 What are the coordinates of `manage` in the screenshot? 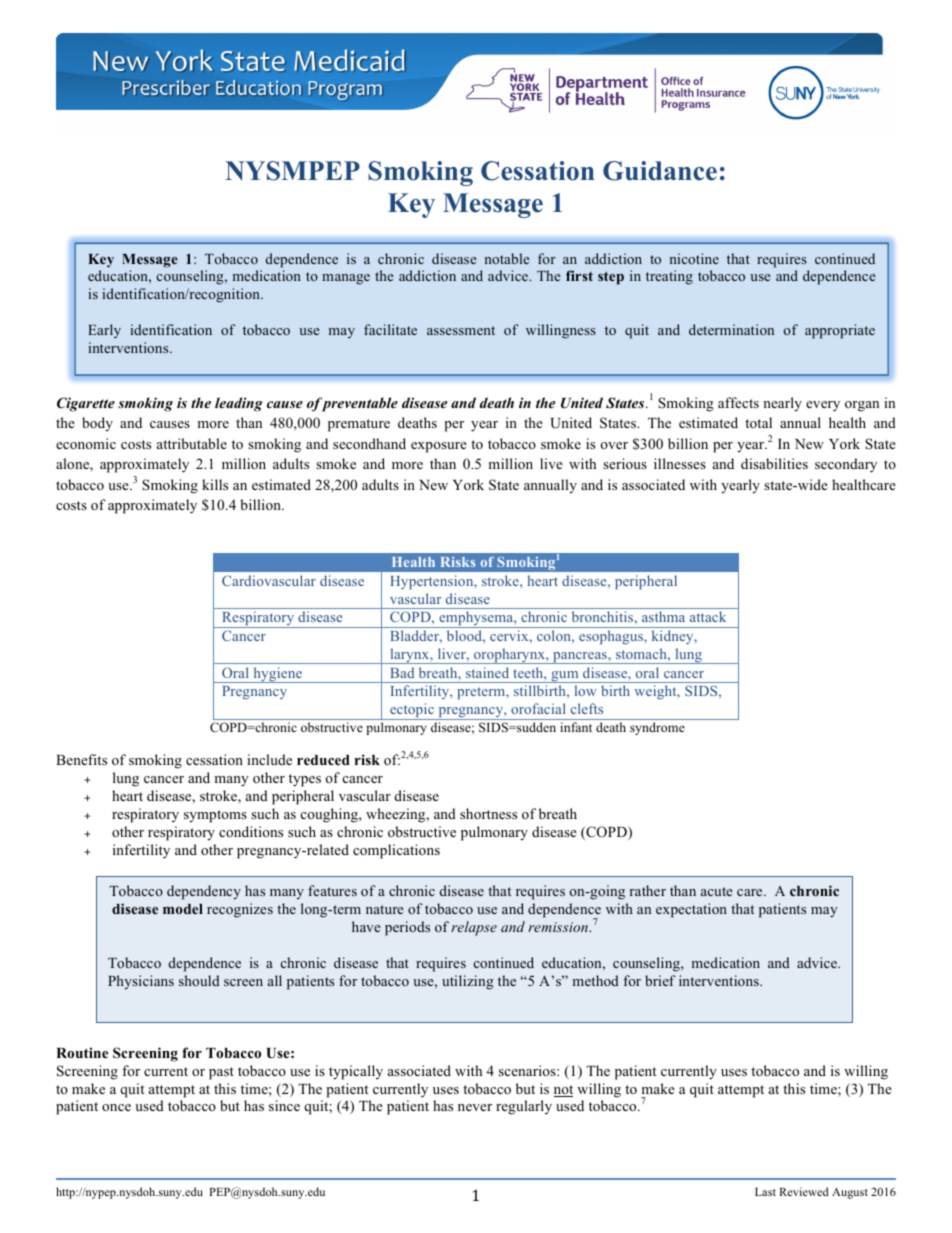 It's located at (346, 279).
